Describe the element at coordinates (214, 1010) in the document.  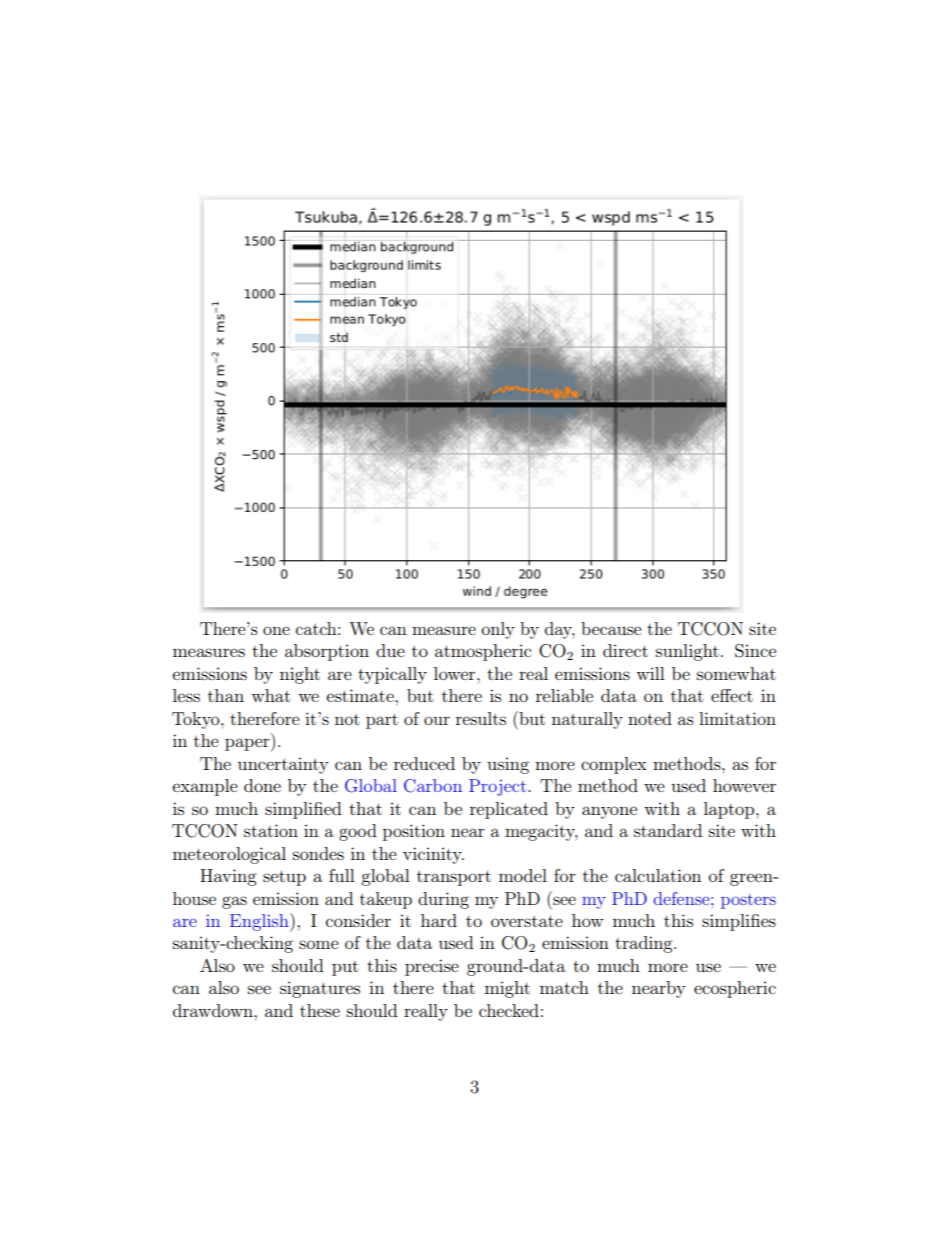
I see `drawdown` at that location.
